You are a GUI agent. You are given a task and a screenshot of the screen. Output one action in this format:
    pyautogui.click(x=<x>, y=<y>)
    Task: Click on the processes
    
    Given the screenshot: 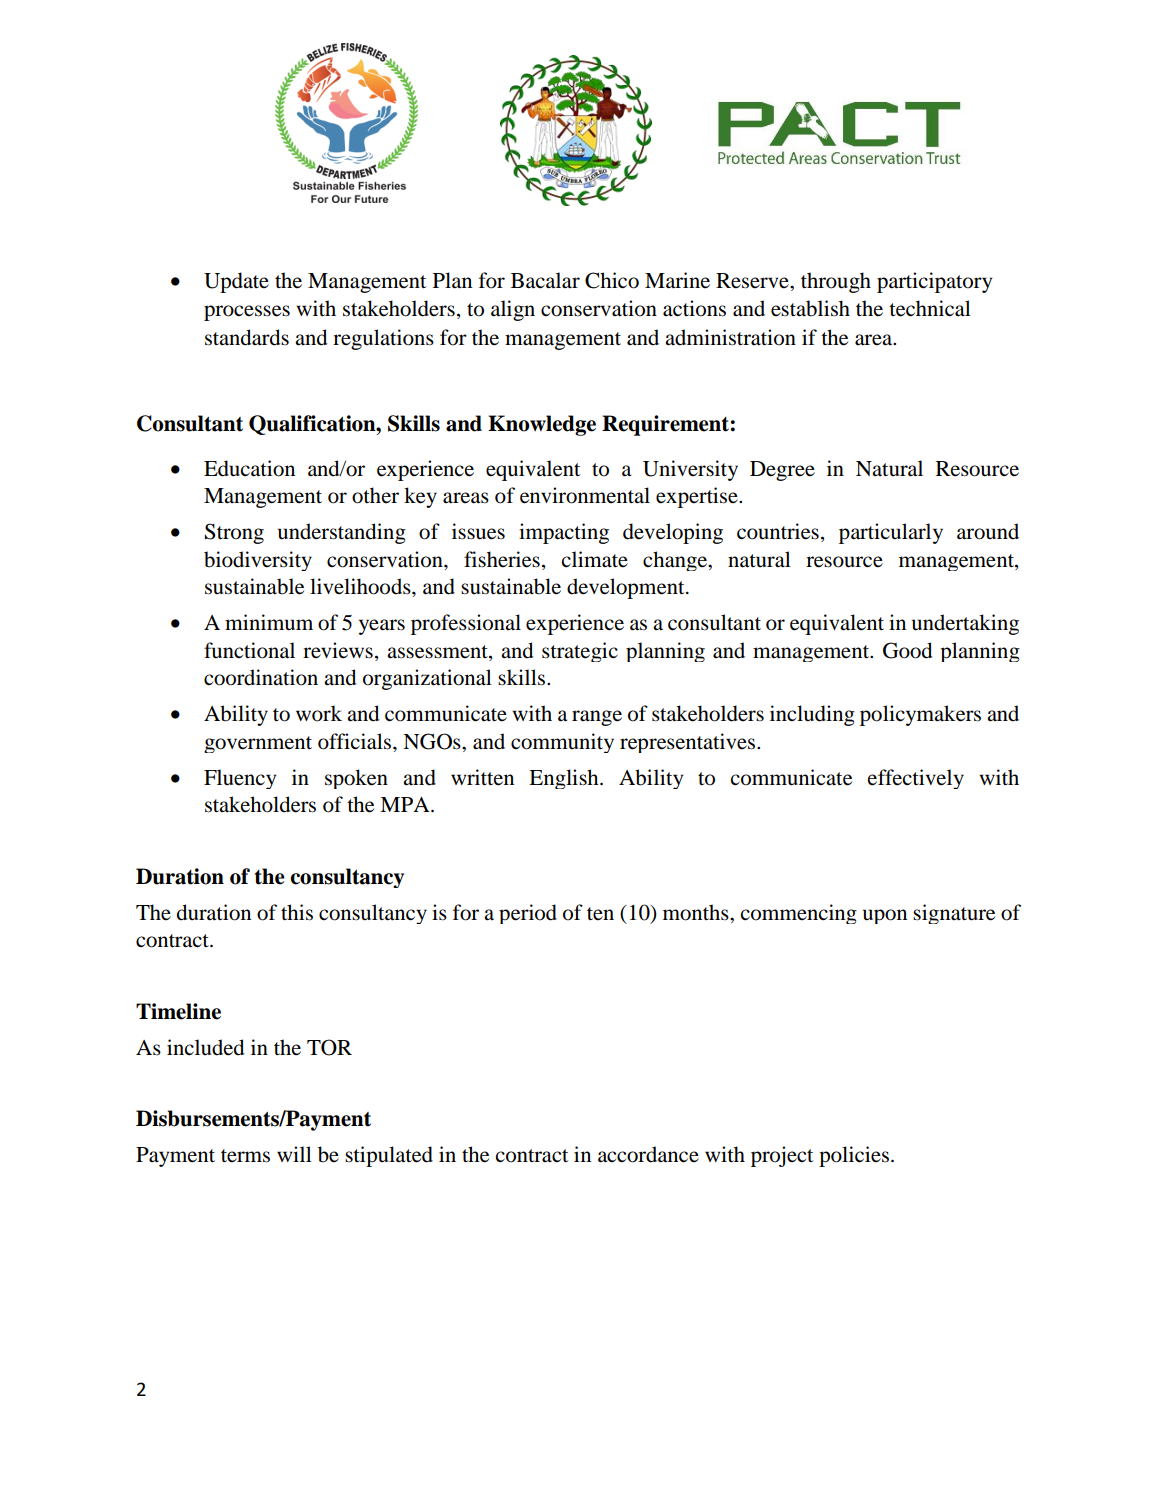 What is the action you would take?
    pyautogui.click(x=247, y=313)
